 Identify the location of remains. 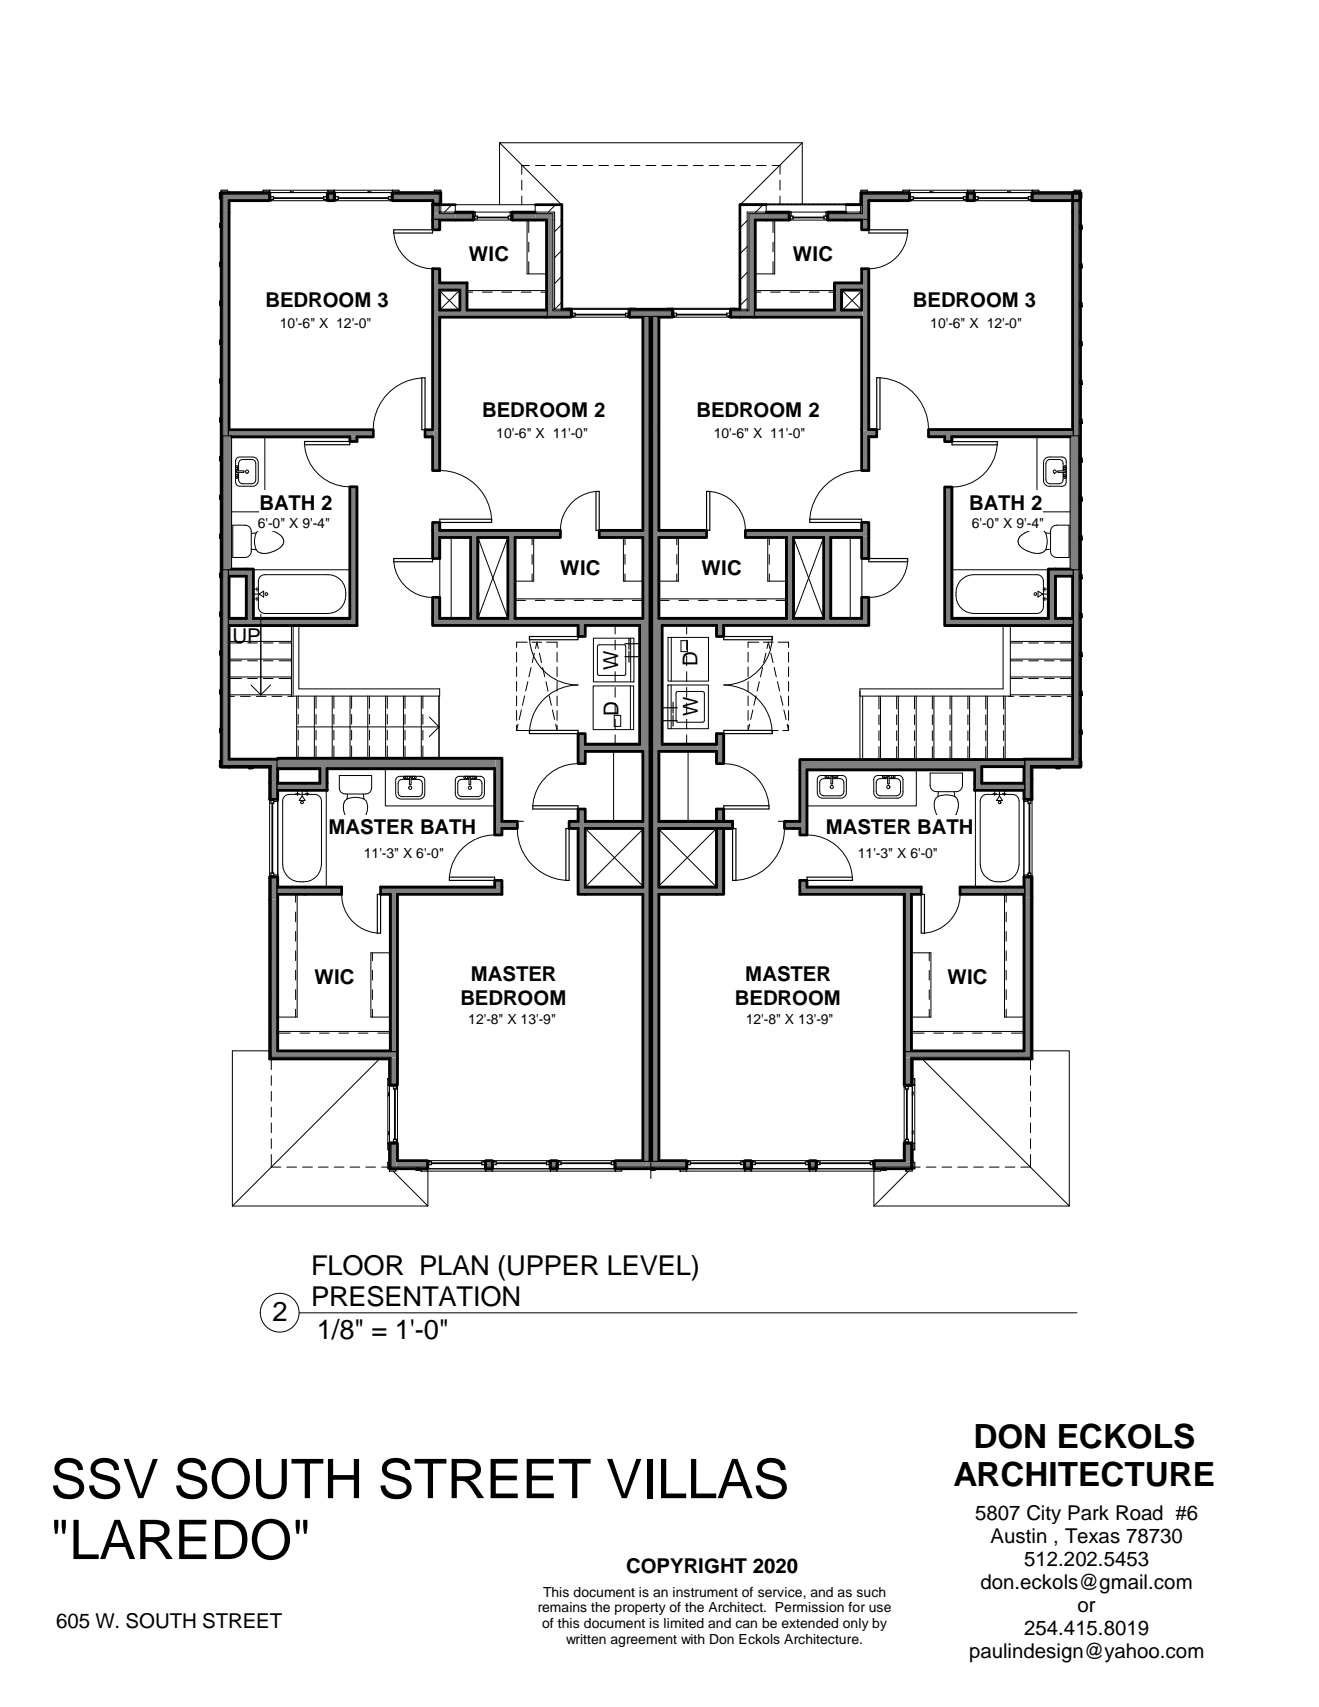
(562, 1607).
